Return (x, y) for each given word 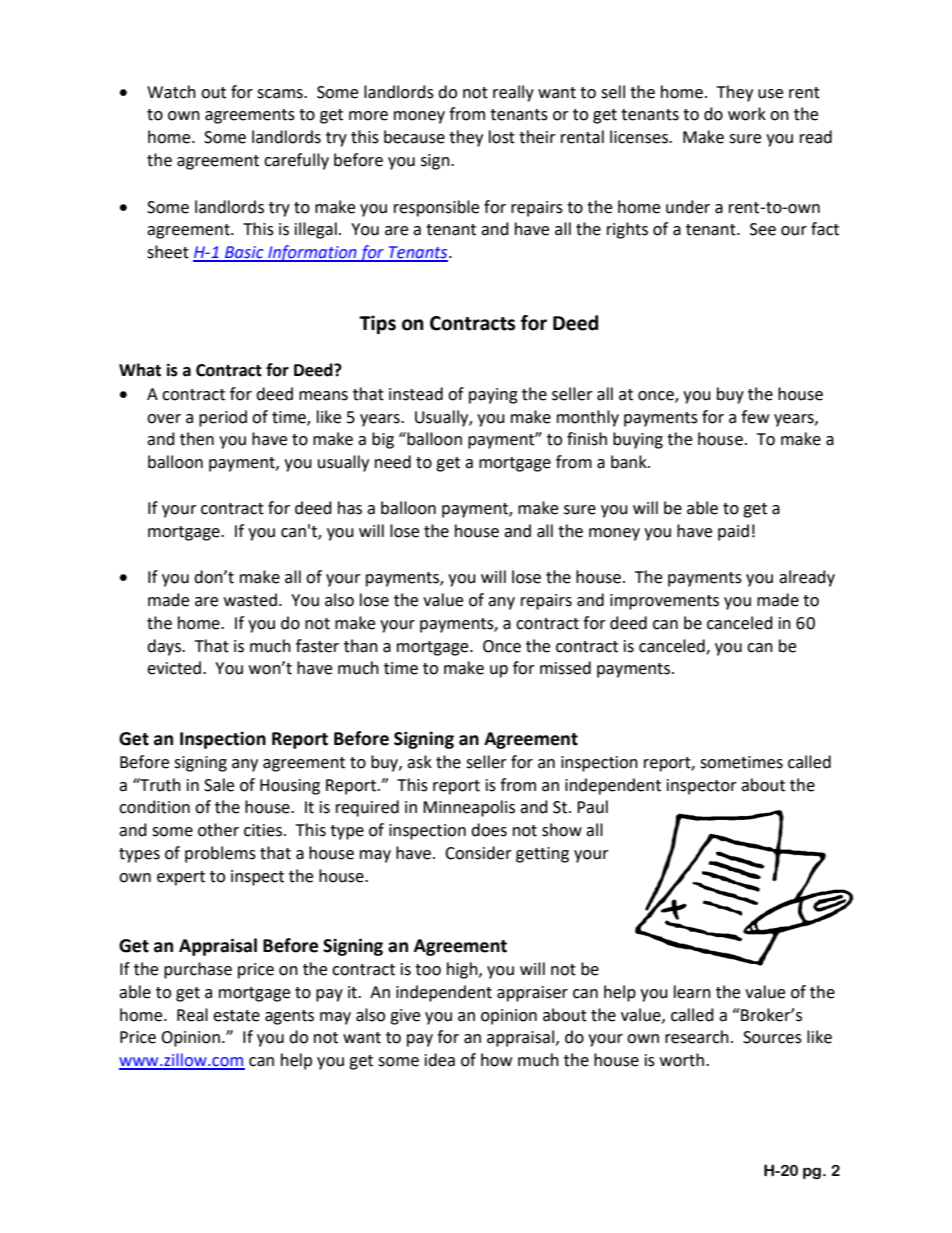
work (747, 114)
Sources (772, 1037)
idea (440, 1060)
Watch (171, 92)
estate (236, 1016)
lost (502, 137)
